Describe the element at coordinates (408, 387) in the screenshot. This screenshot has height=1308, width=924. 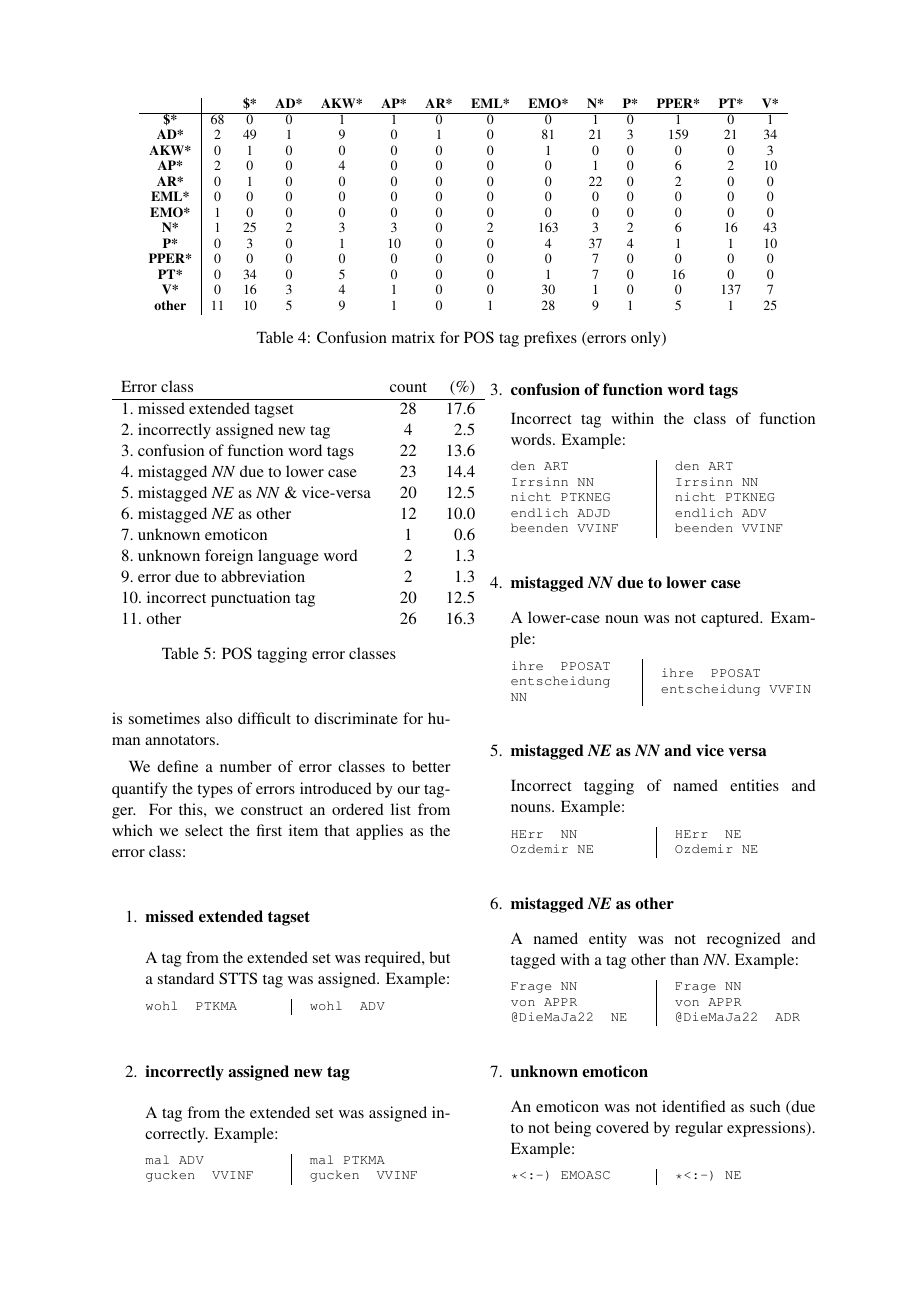
I see `count` at that location.
